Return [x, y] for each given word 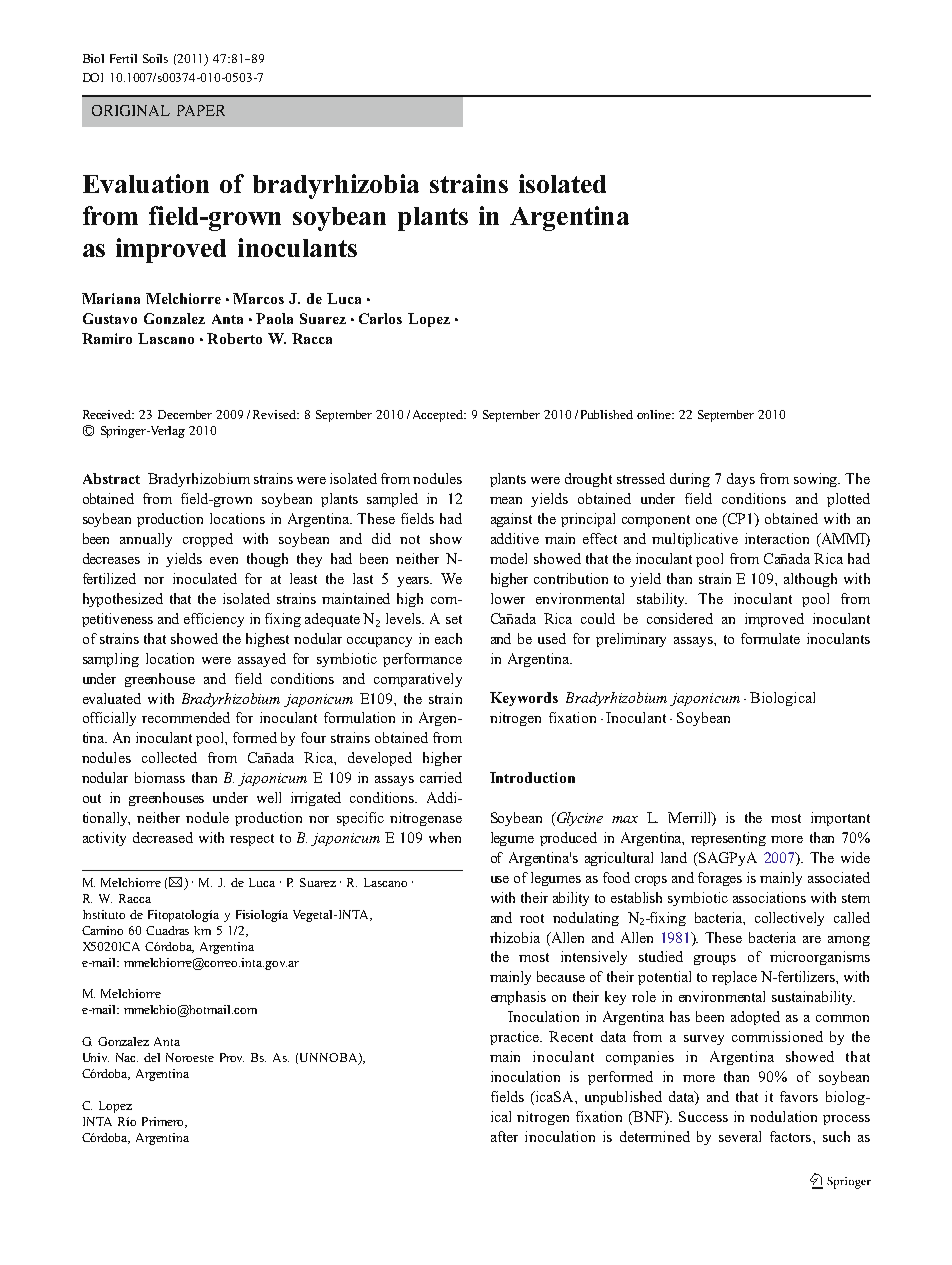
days [741, 480]
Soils [155, 58]
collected [169, 757]
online [655, 414]
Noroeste [190, 1057]
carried [441, 777]
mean [506, 500]
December [185, 414]
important [840, 819]
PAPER [201, 110]
